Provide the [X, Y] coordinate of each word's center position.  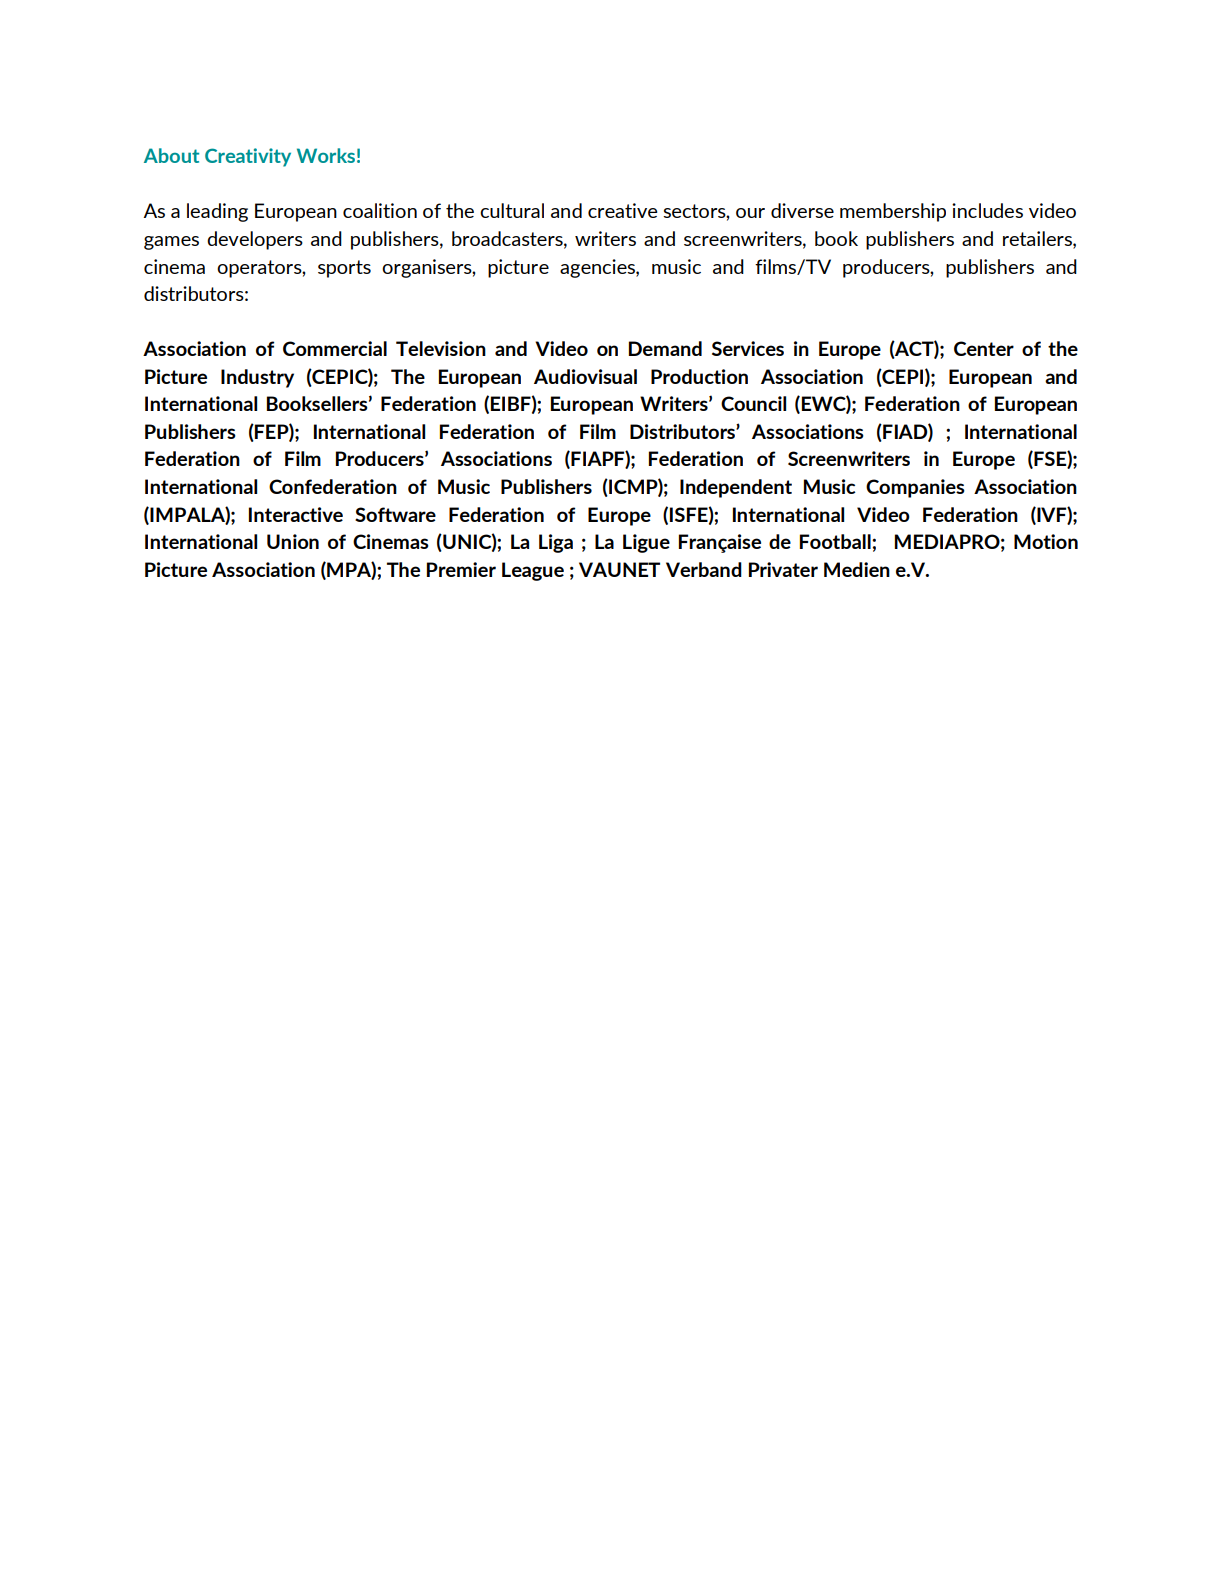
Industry [257, 378]
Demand [665, 348]
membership [893, 212]
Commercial [335, 348]
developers [255, 240]
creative [623, 210]
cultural [512, 210]
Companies [915, 488]
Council [753, 403]
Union [293, 541]
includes [987, 210]
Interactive [296, 514]
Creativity [248, 157]
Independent [736, 488]
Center [984, 348]
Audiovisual [585, 376]
